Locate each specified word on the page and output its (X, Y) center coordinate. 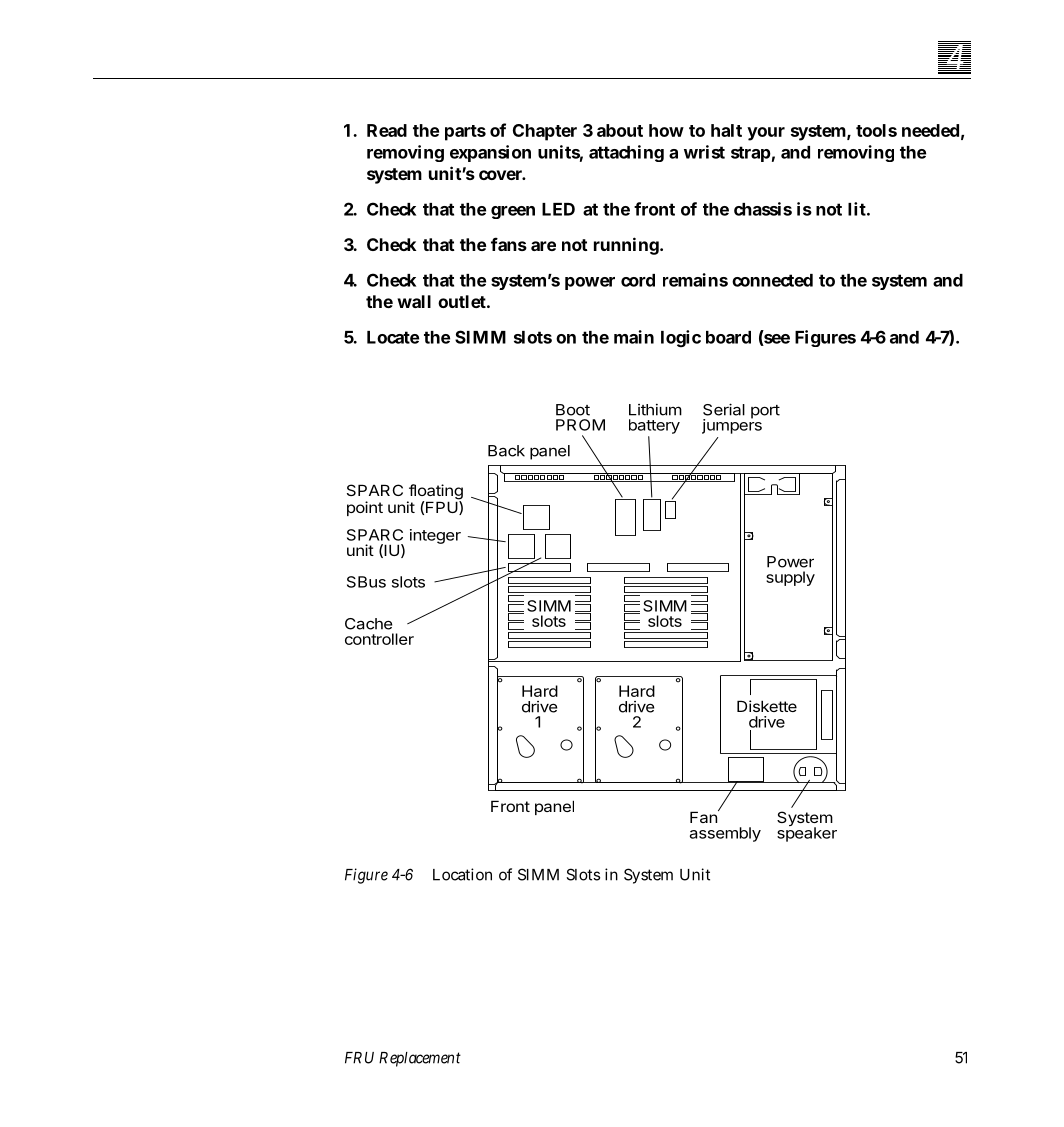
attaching (626, 153)
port (765, 412)
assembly (725, 834)
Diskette (767, 706)
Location (462, 874)
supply (790, 578)
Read (387, 130)
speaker (807, 833)
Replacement (420, 1059)
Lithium (655, 410)
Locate (393, 337)
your (766, 134)
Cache (368, 624)
